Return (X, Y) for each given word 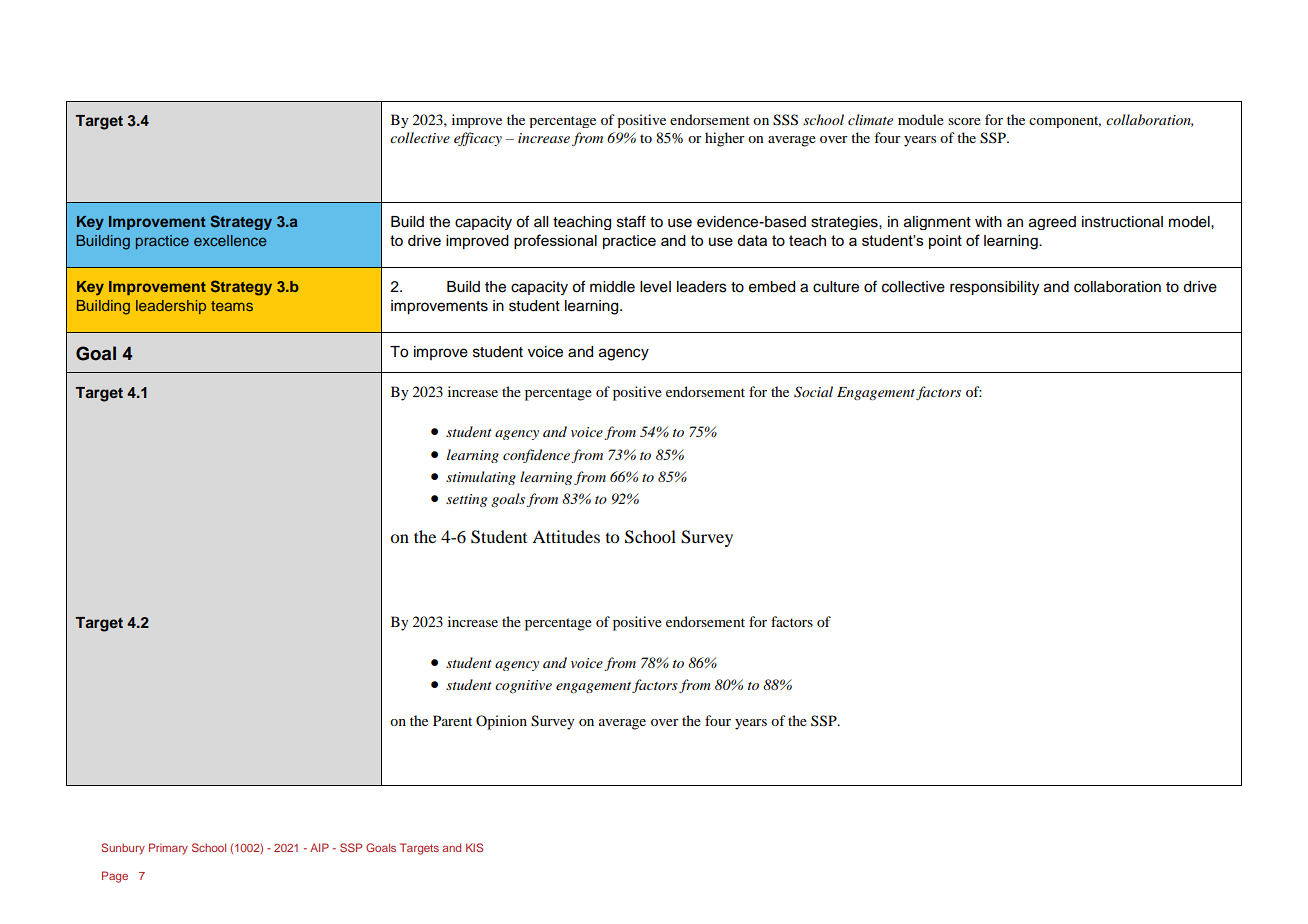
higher (725, 139)
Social (813, 392)
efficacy (478, 139)
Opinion (501, 722)
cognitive (523, 686)
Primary (168, 849)
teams (232, 306)
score (964, 121)
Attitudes (566, 536)
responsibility (994, 288)
